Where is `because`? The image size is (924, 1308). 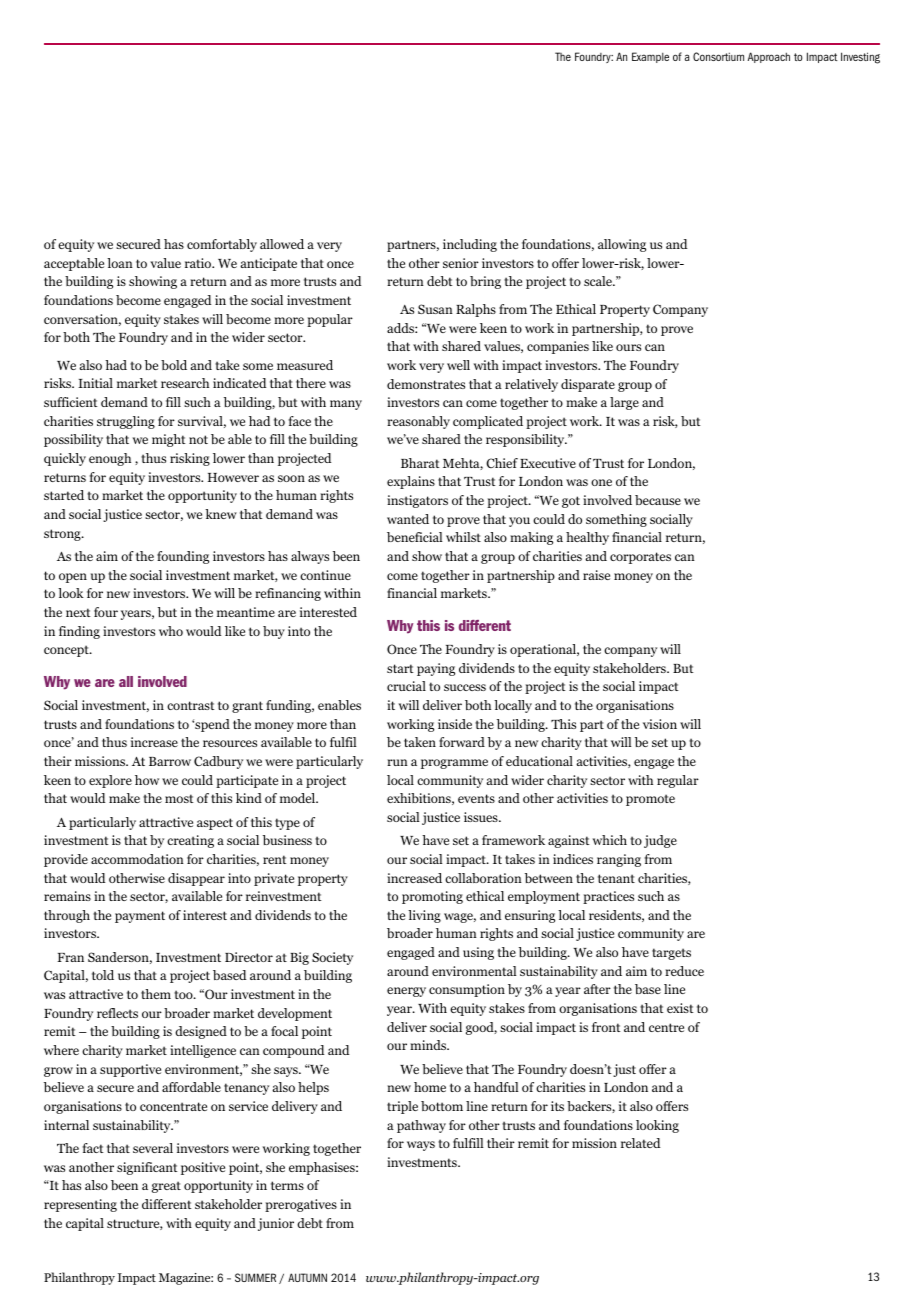 because is located at coordinates (658, 500).
